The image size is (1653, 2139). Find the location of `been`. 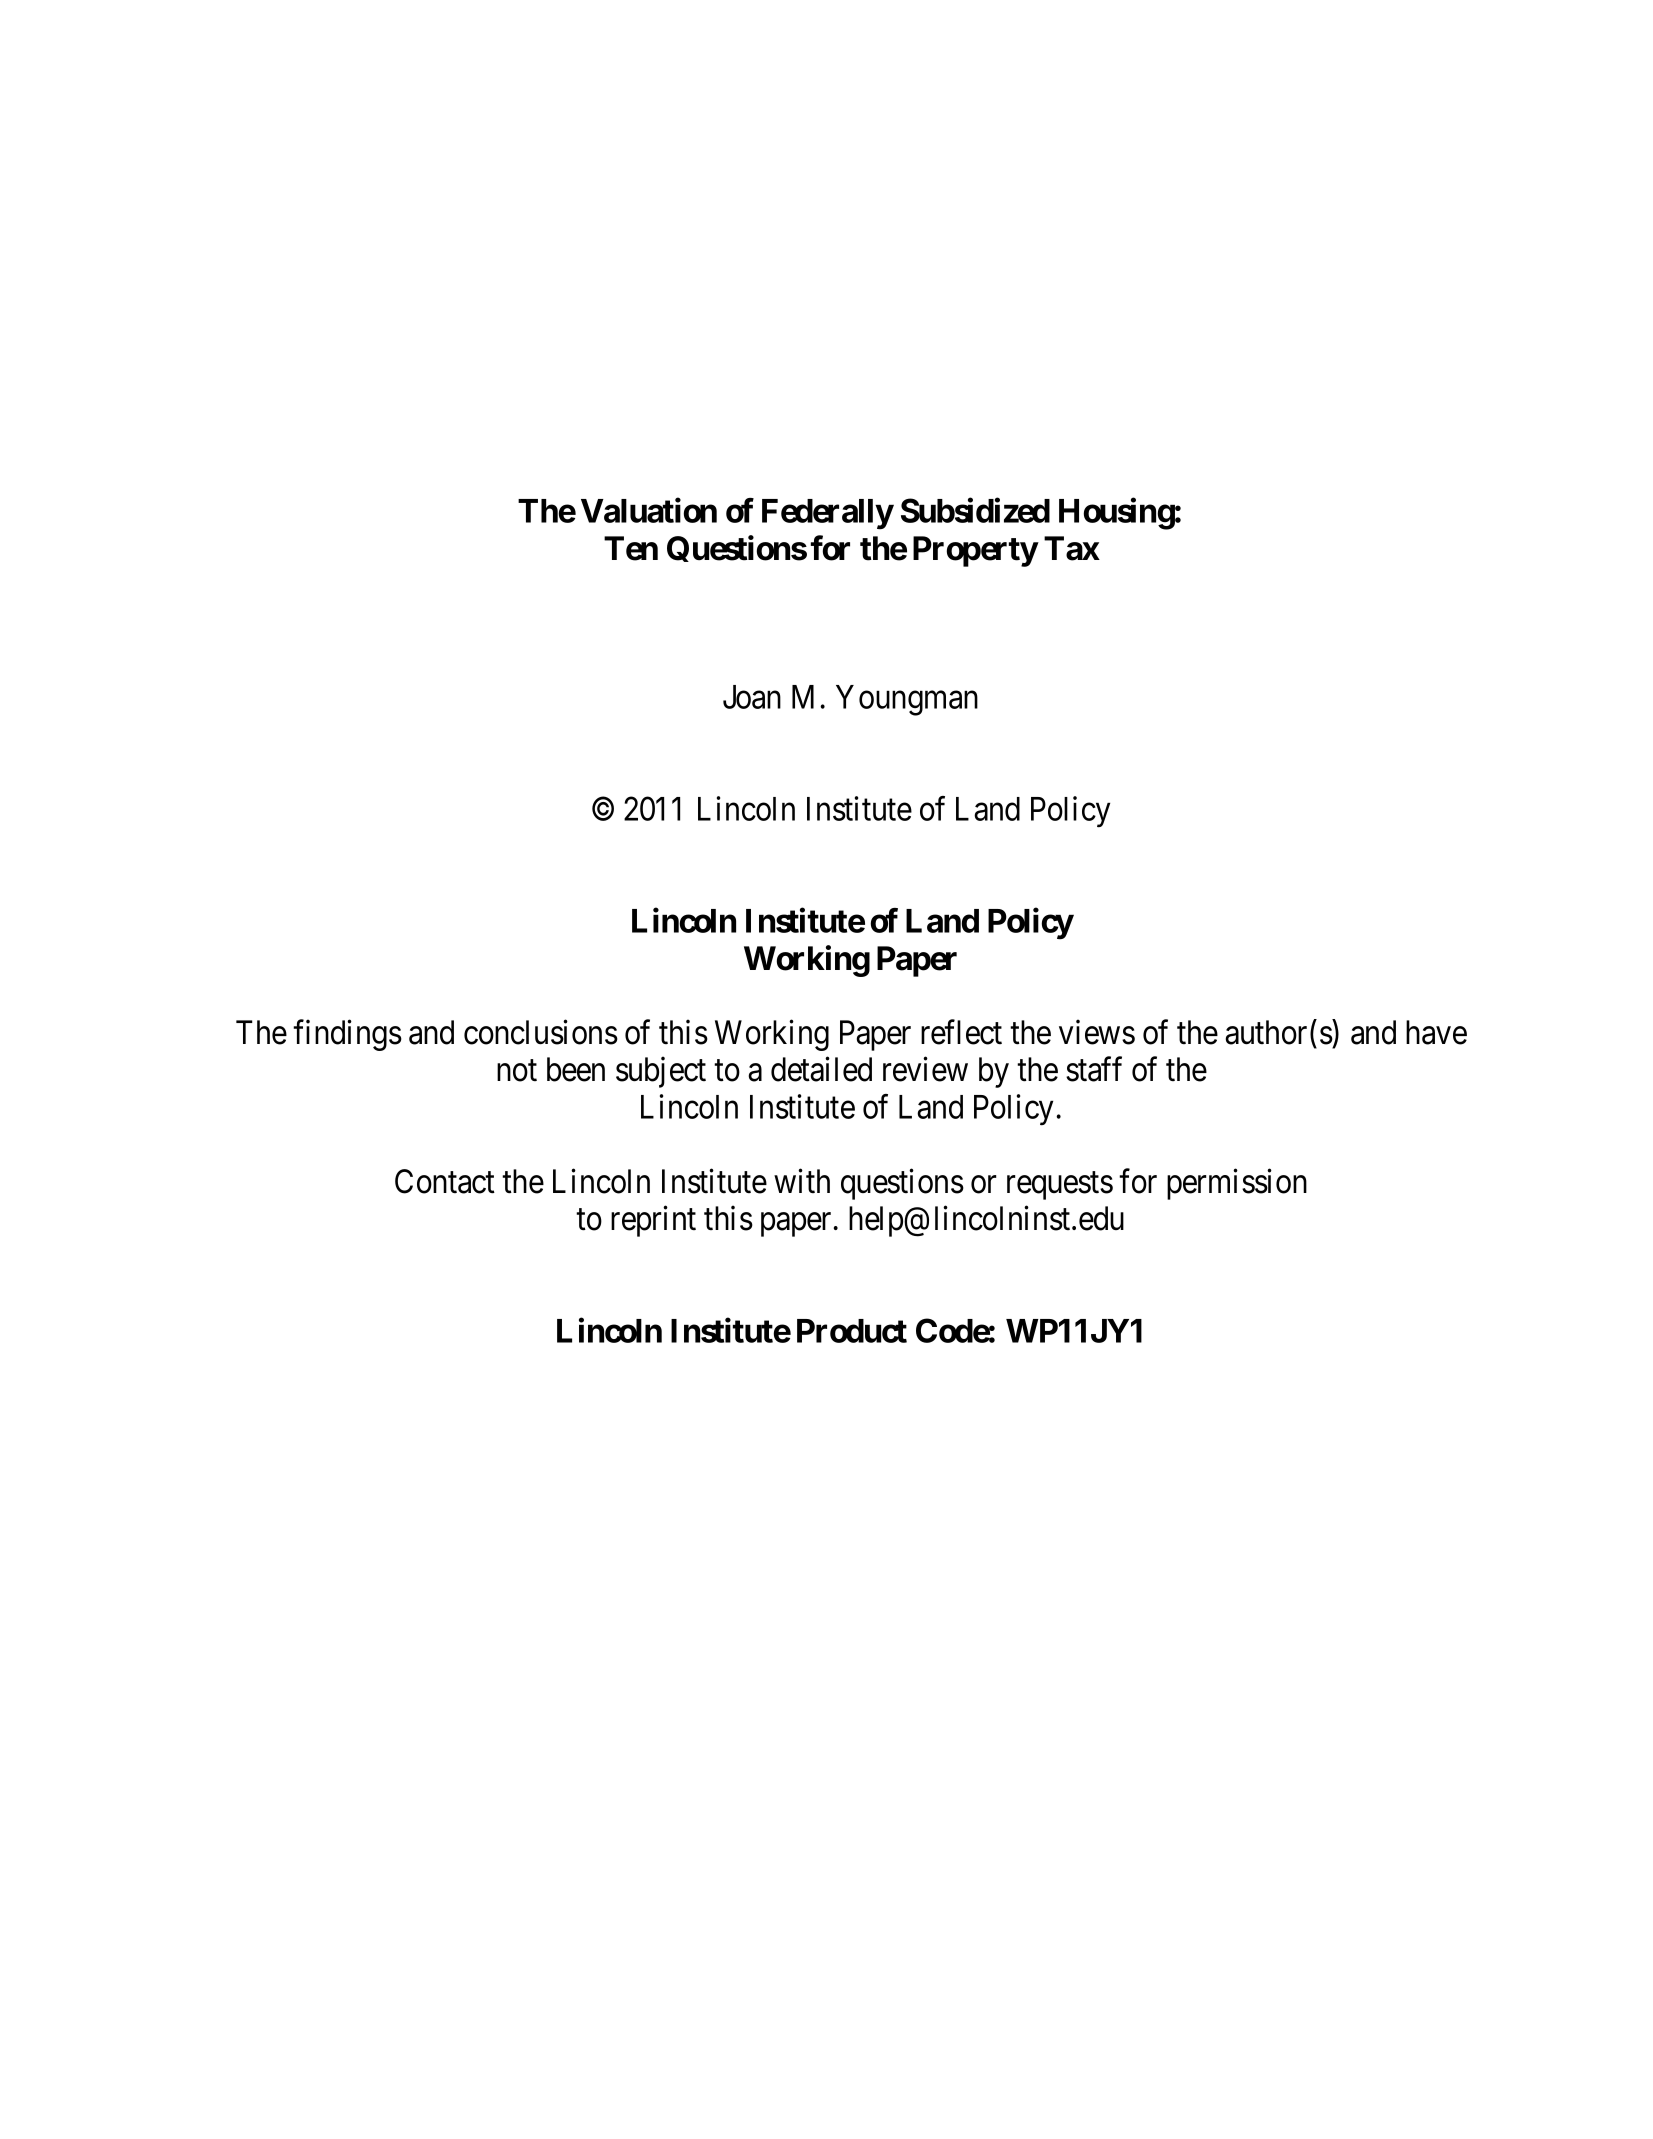

been is located at coordinates (576, 1069).
